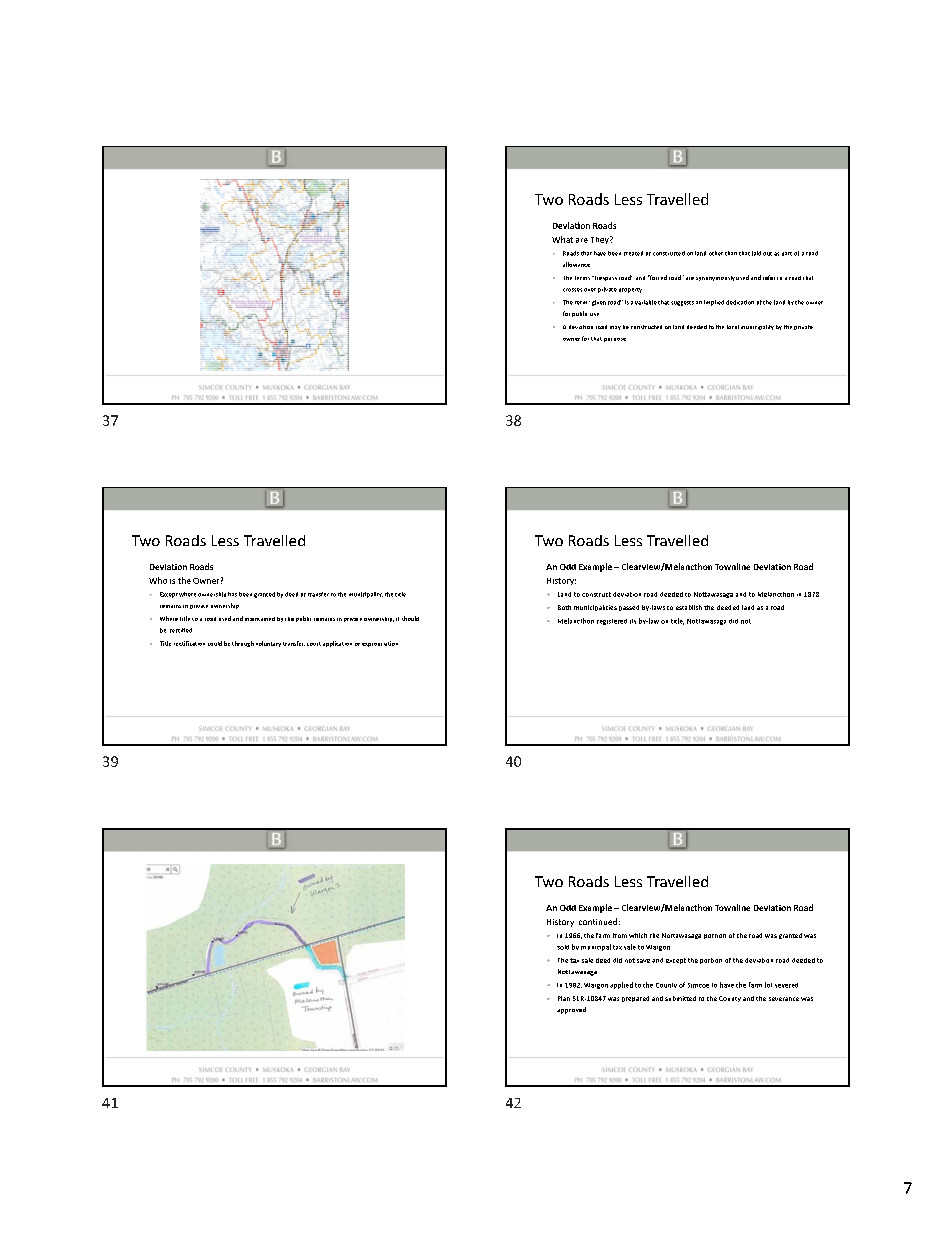 The width and height of the screenshot is (952, 1233). What do you see at coordinates (633, 621) in the screenshot?
I see `its` at bounding box center [633, 621].
